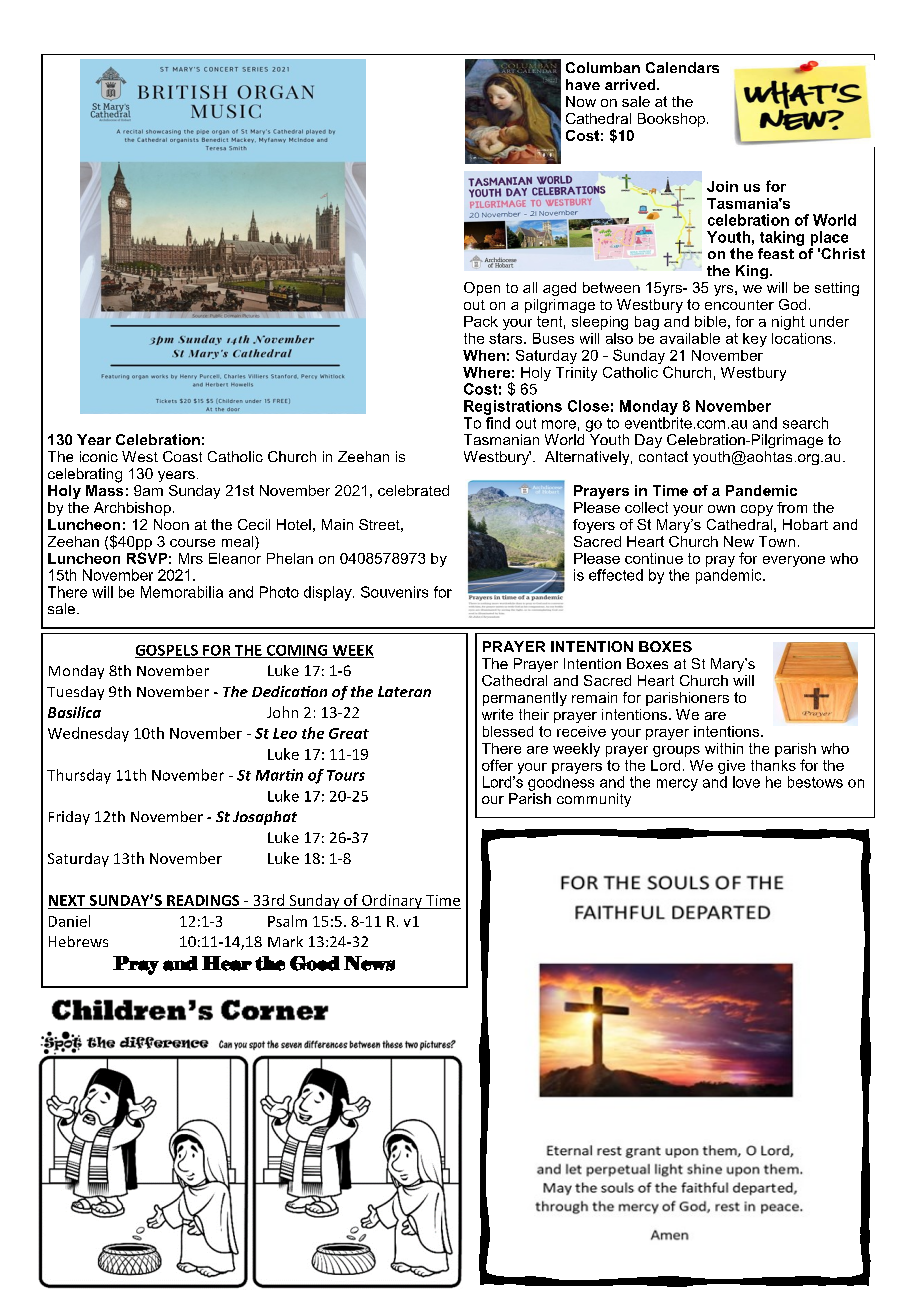  I want to click on READINGS, so click(203, 900).
